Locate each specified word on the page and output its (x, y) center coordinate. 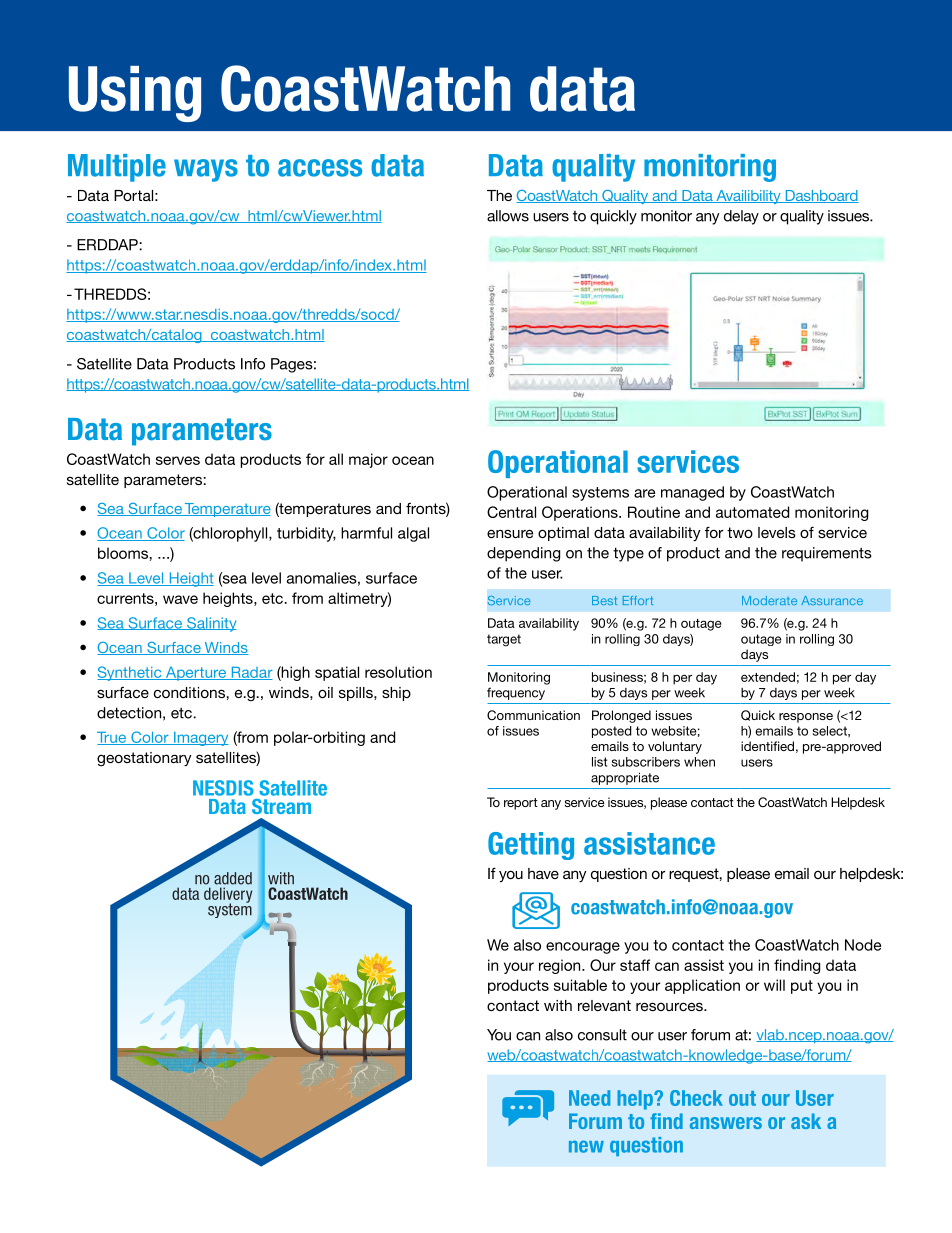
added (233, 878)
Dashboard (821, 196)
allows (508, 216)
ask (806, 1121)
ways (206, 170)
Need (589, 1098)
